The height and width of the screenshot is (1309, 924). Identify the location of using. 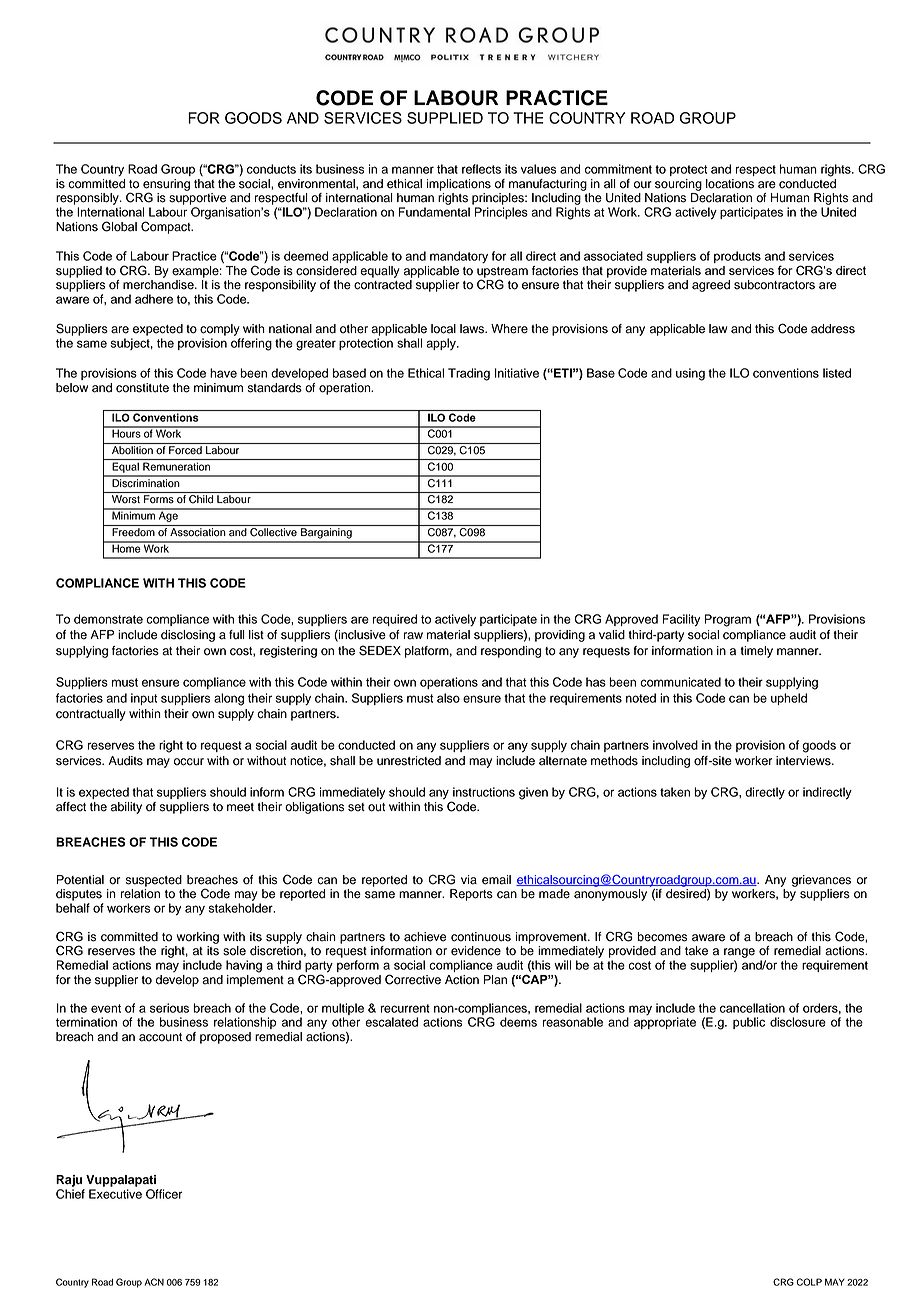
(690, 374).
